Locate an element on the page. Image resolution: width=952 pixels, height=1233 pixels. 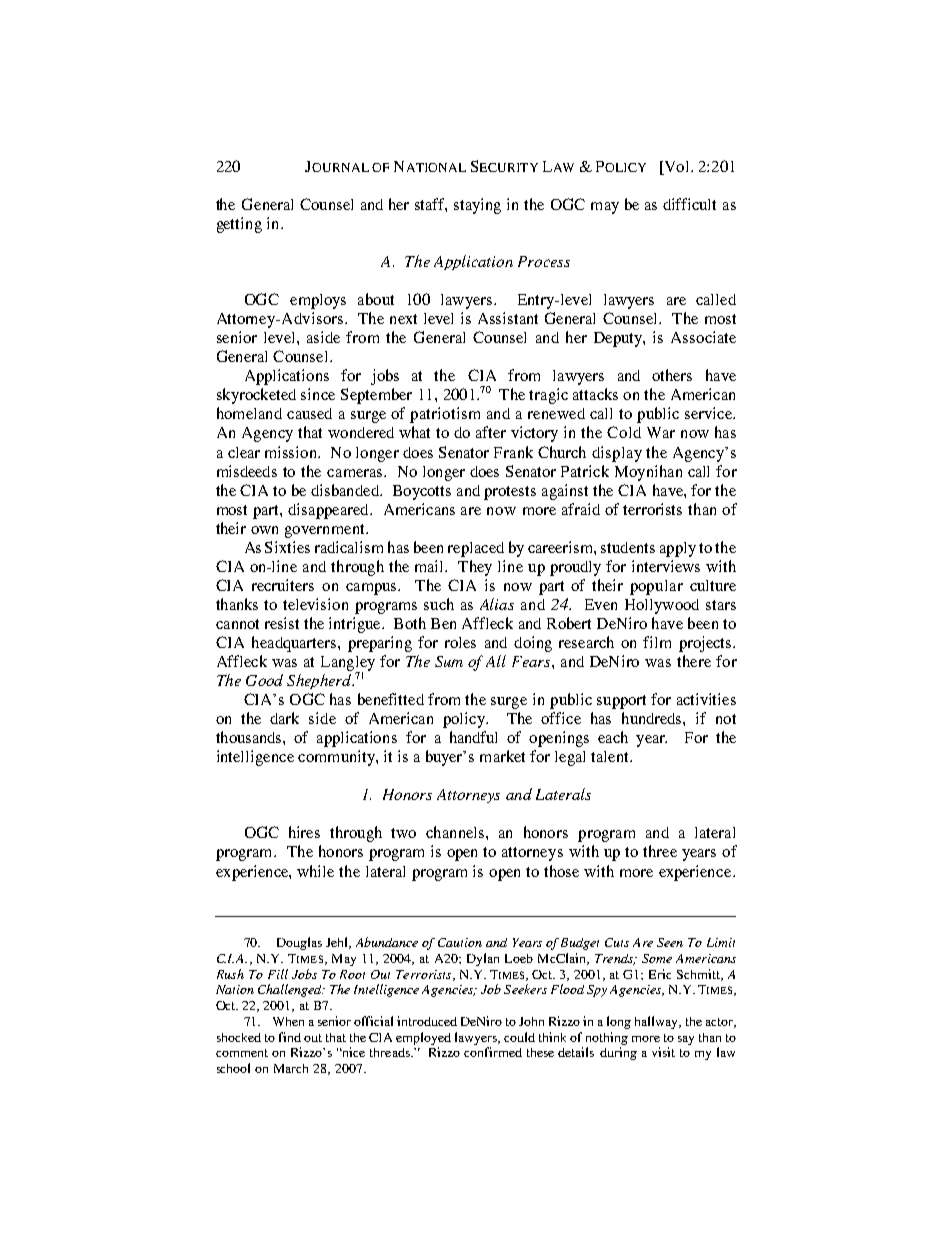
visit is located at coordinates (663, 1052).
